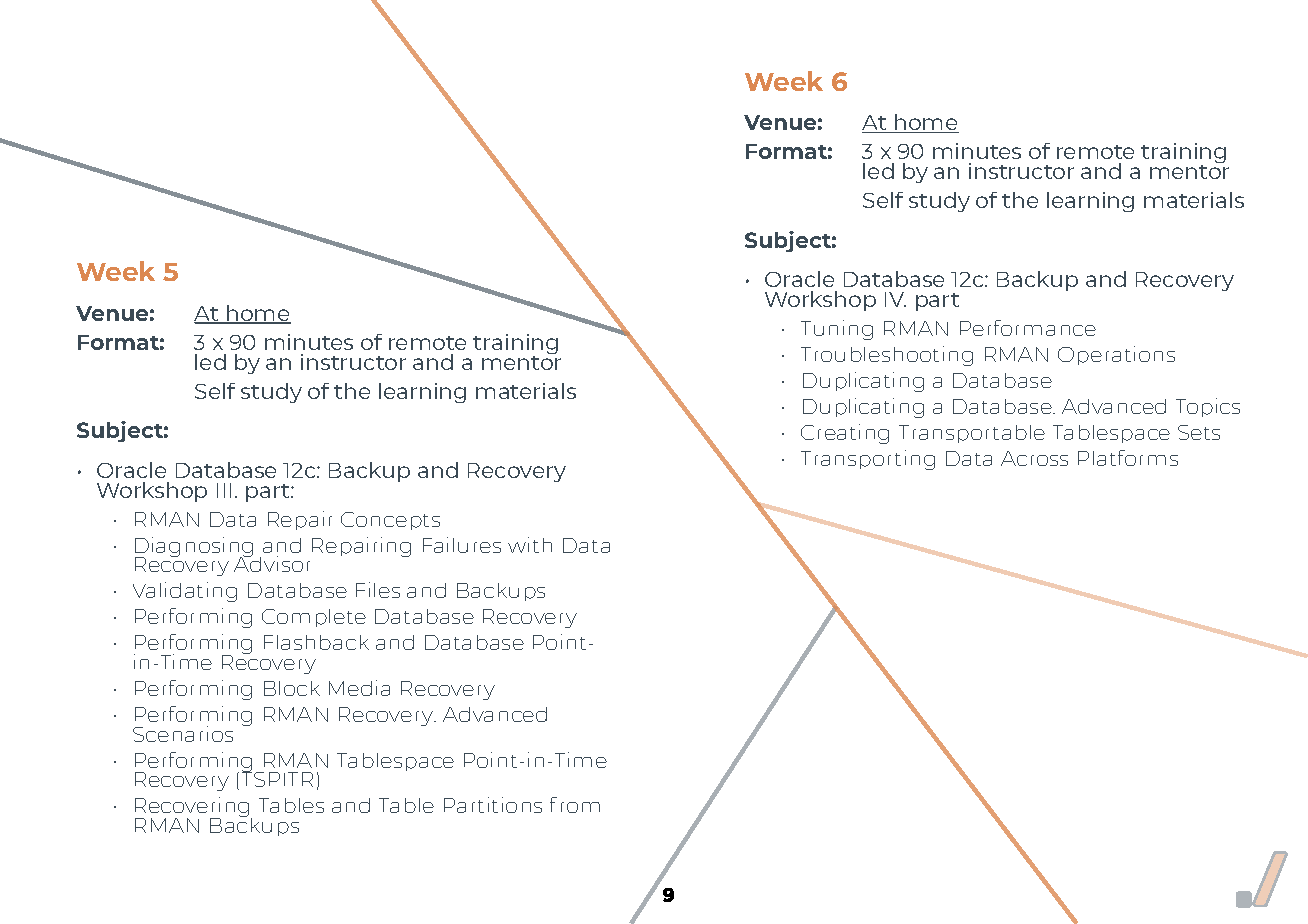 Image resolution: width=1308 pixels, height=924 pixels. I want to click on Transporting, so click(868, 460).
